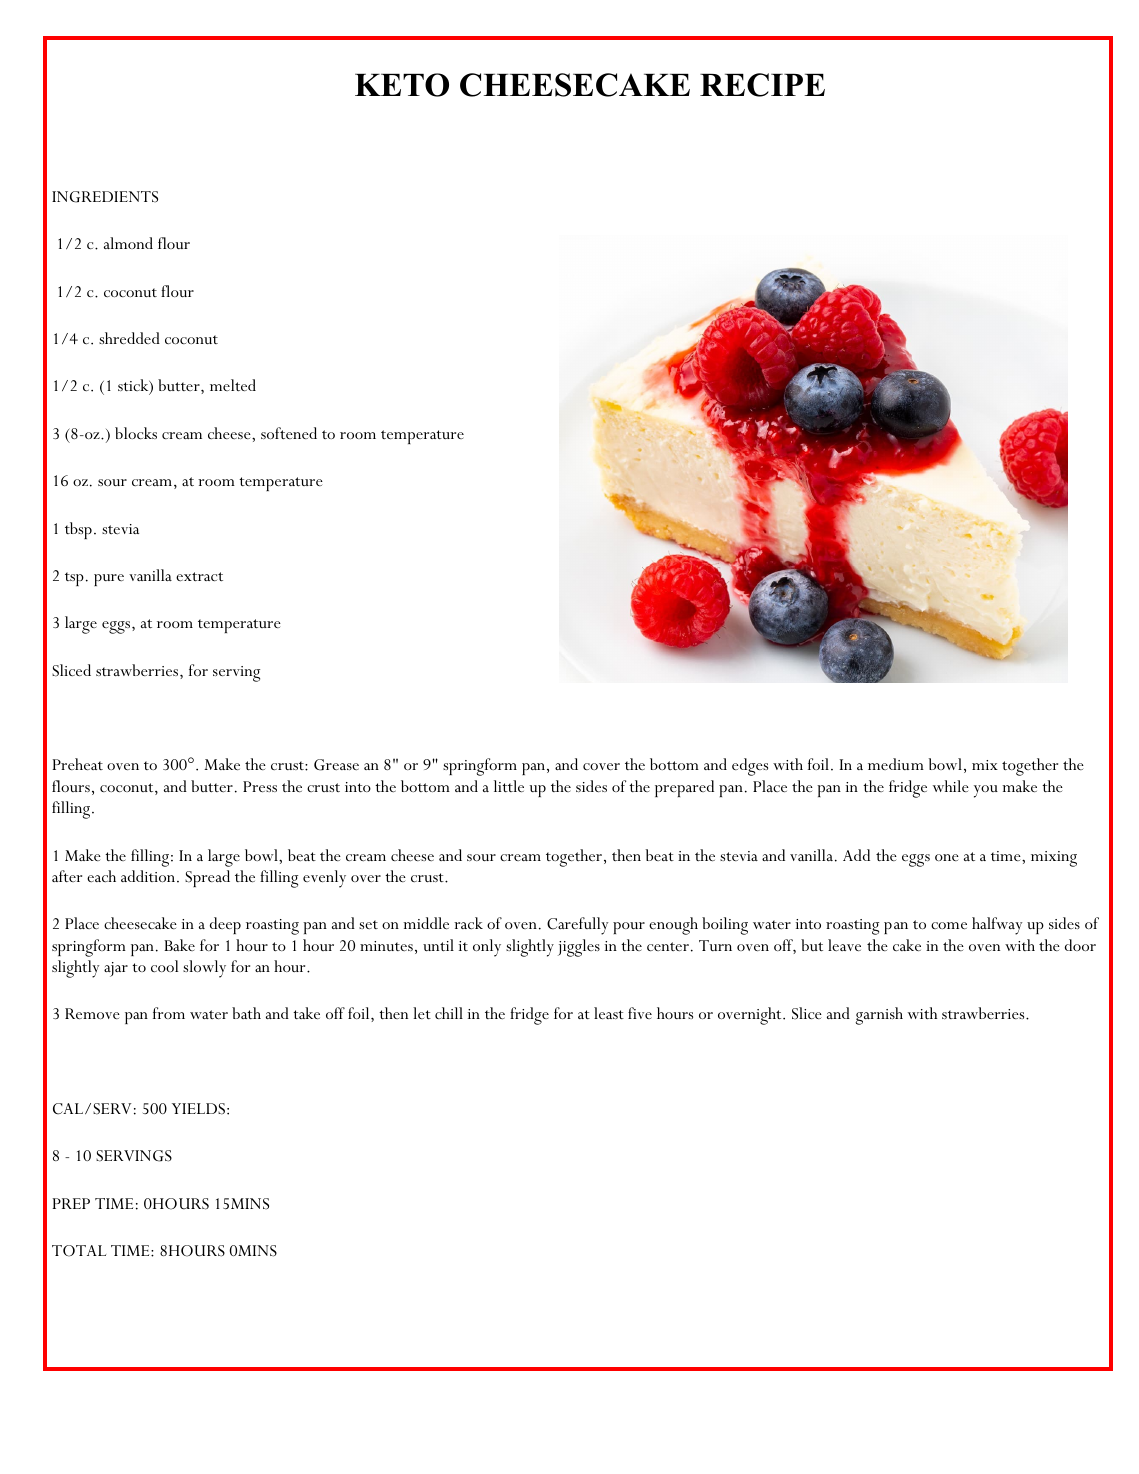 The height and width of the image is (1474, 1139). Describe the element at coordinates (509, 786) in the image. I see `little` at that location.
